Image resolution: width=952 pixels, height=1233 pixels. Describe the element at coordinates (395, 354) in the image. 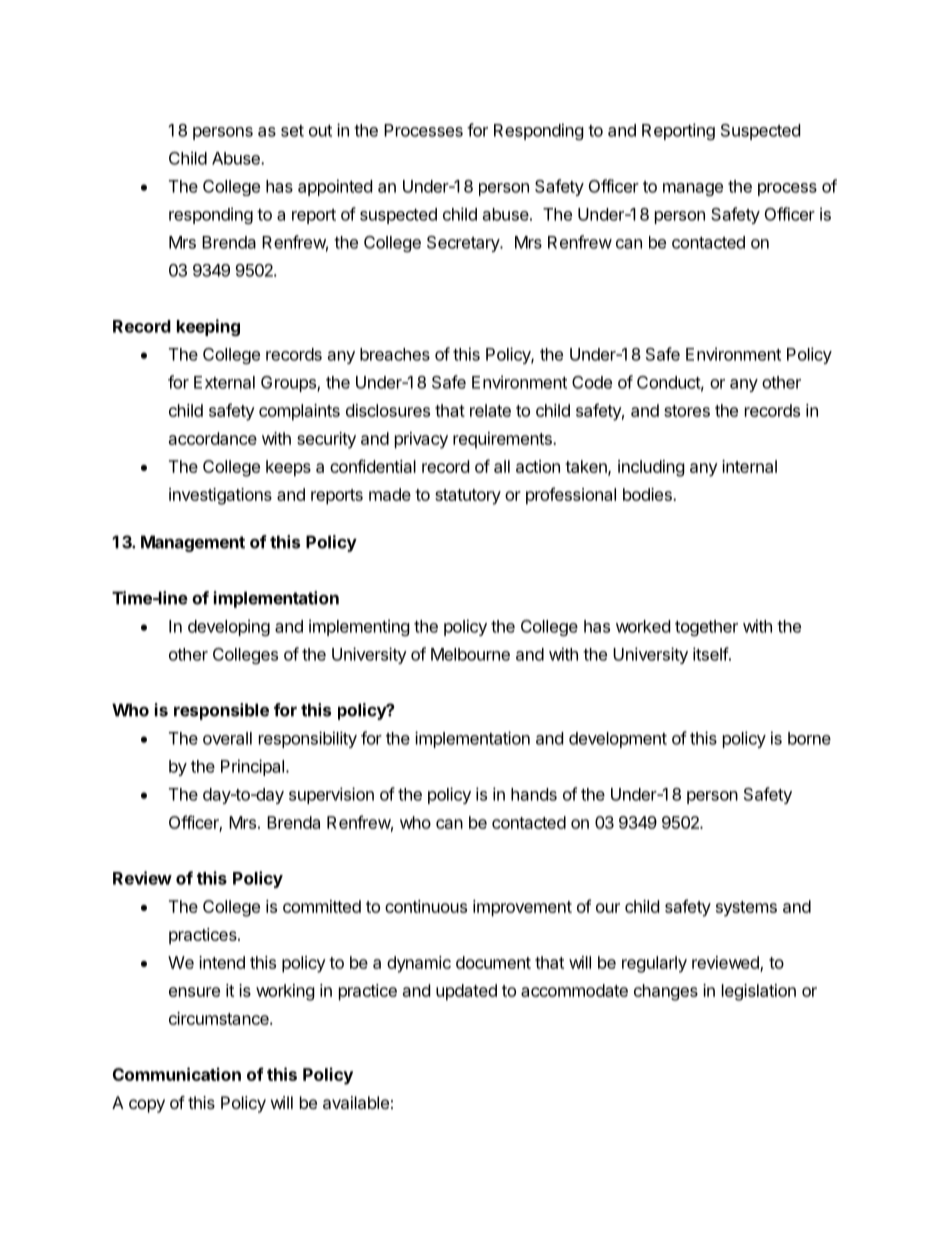

I see `breaches` at that location.
